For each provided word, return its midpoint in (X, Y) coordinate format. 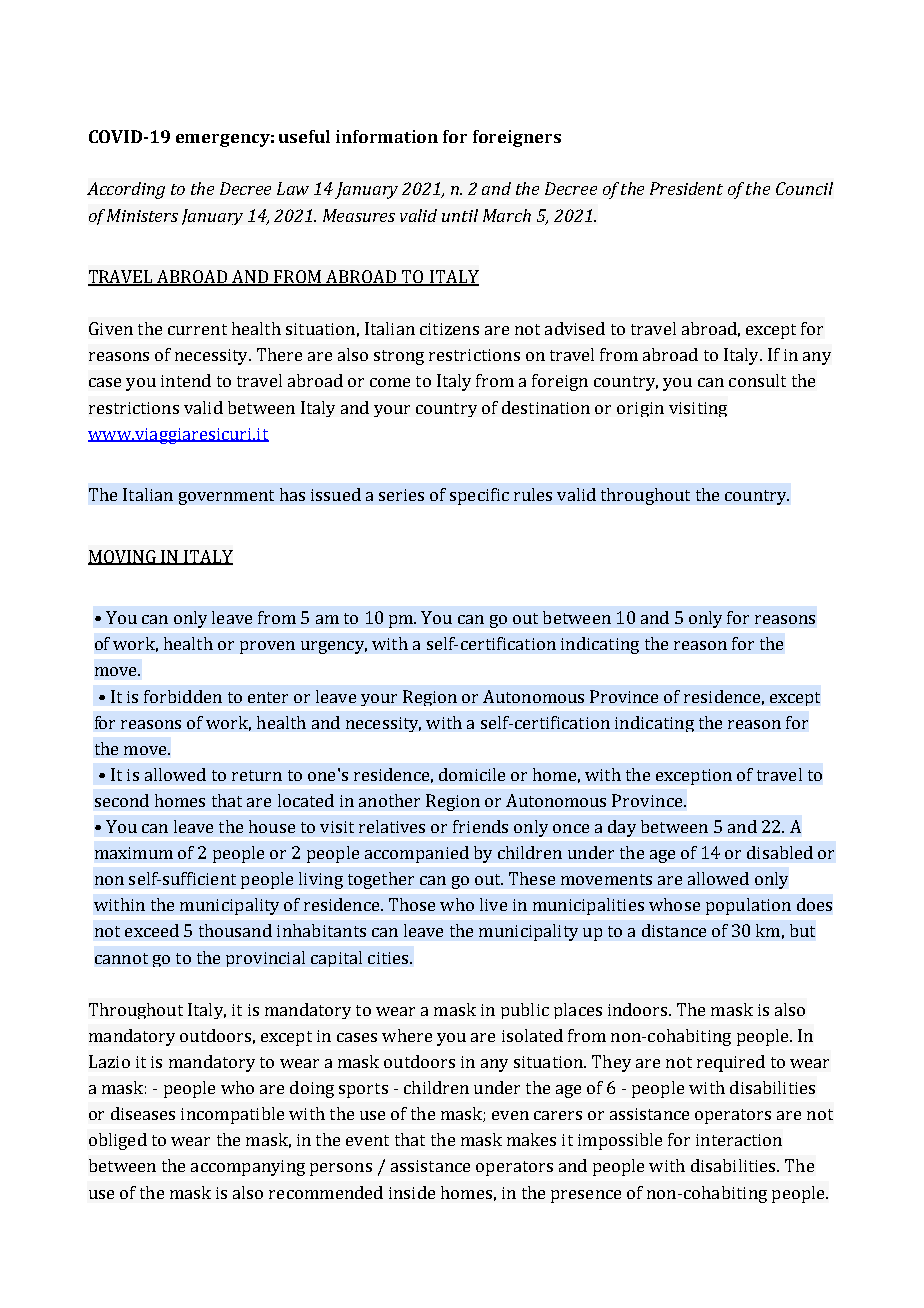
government (226, 497)
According (126, 190)
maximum (134, 853)
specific (479, 496)
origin (640, 409)
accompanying (248, 1168)
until (460, 215)
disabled (780, 852)
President (686, 188)
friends (480, 826)
